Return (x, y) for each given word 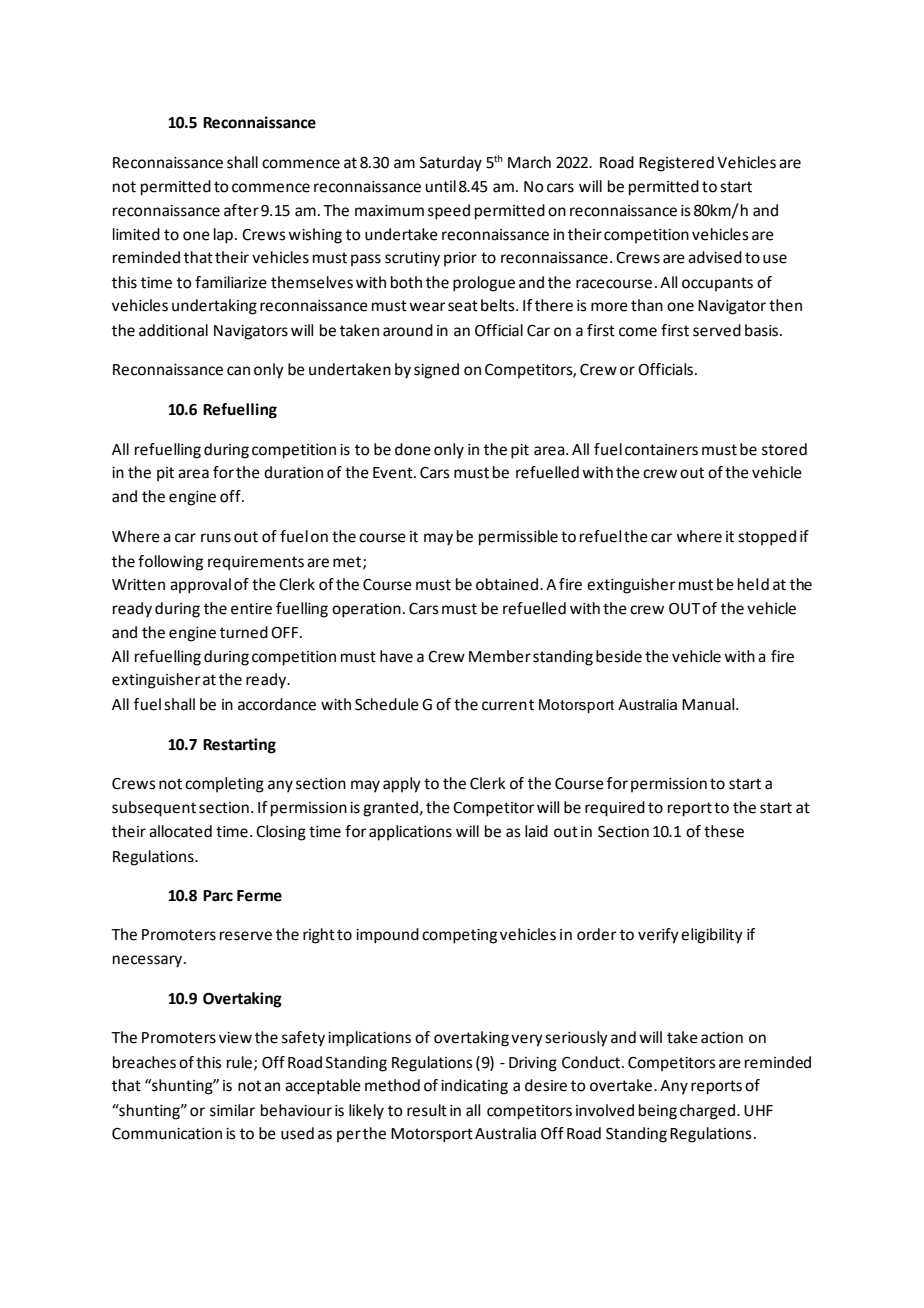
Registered (676, 164)
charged (709, 1112)
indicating (474, 1087)
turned (244, 632)
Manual (709, 704)
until (440, 186)
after (241, 210)
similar (232, 1110)
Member (500, 656)
